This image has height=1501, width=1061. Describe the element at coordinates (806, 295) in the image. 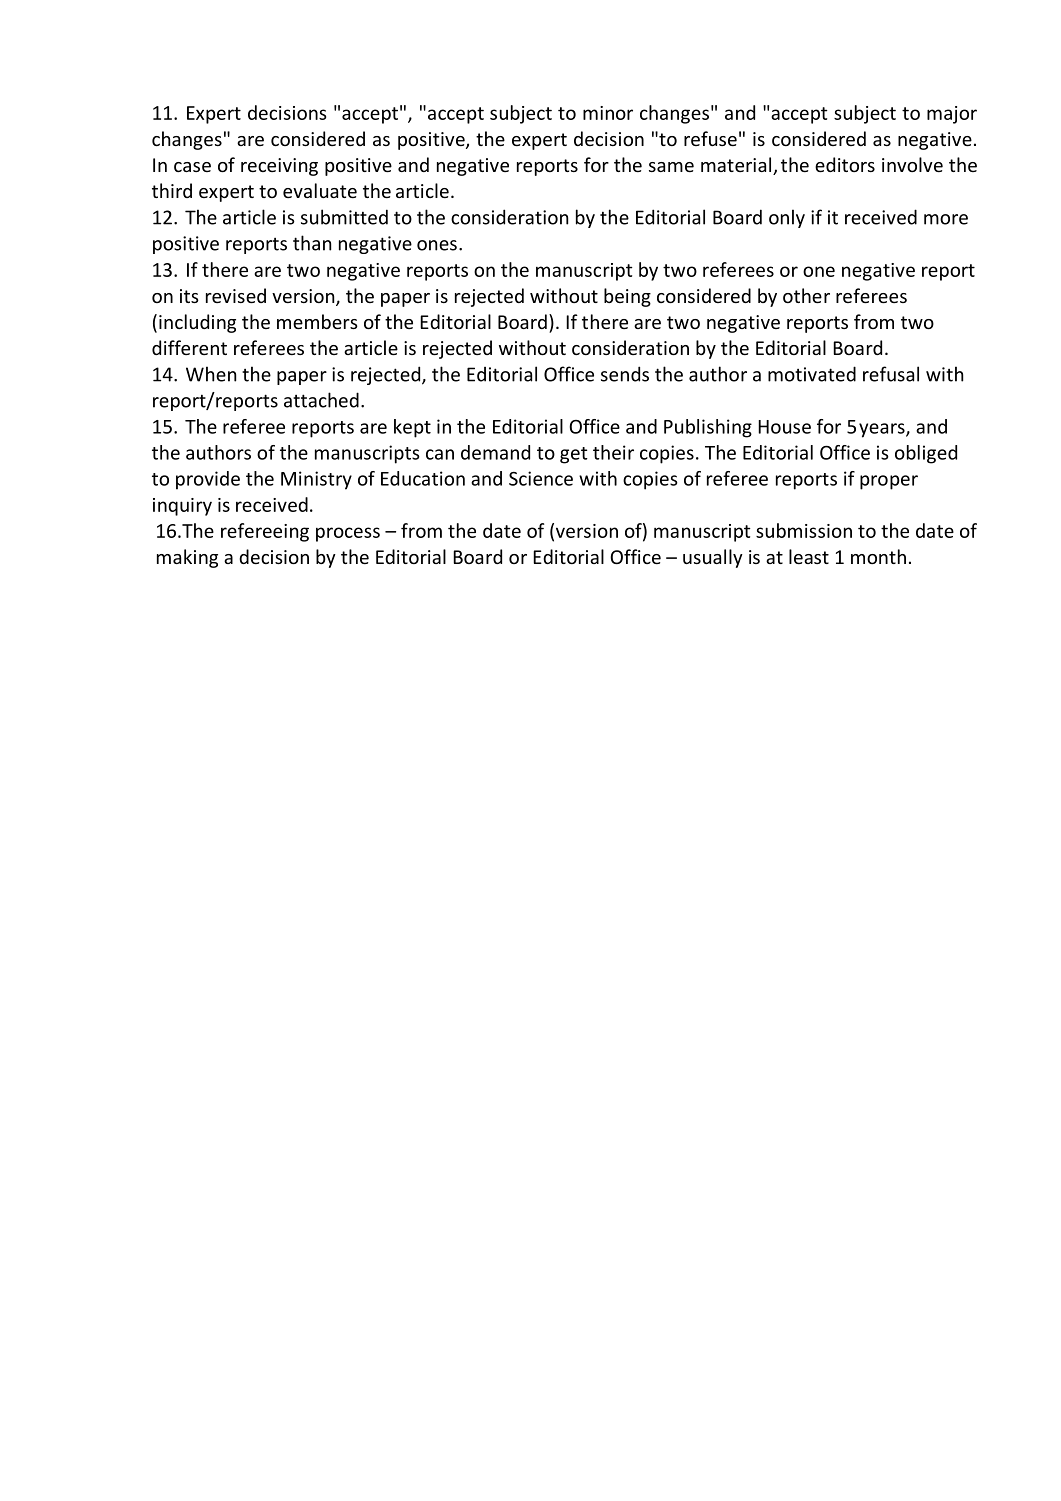

I see `other` at that location.
